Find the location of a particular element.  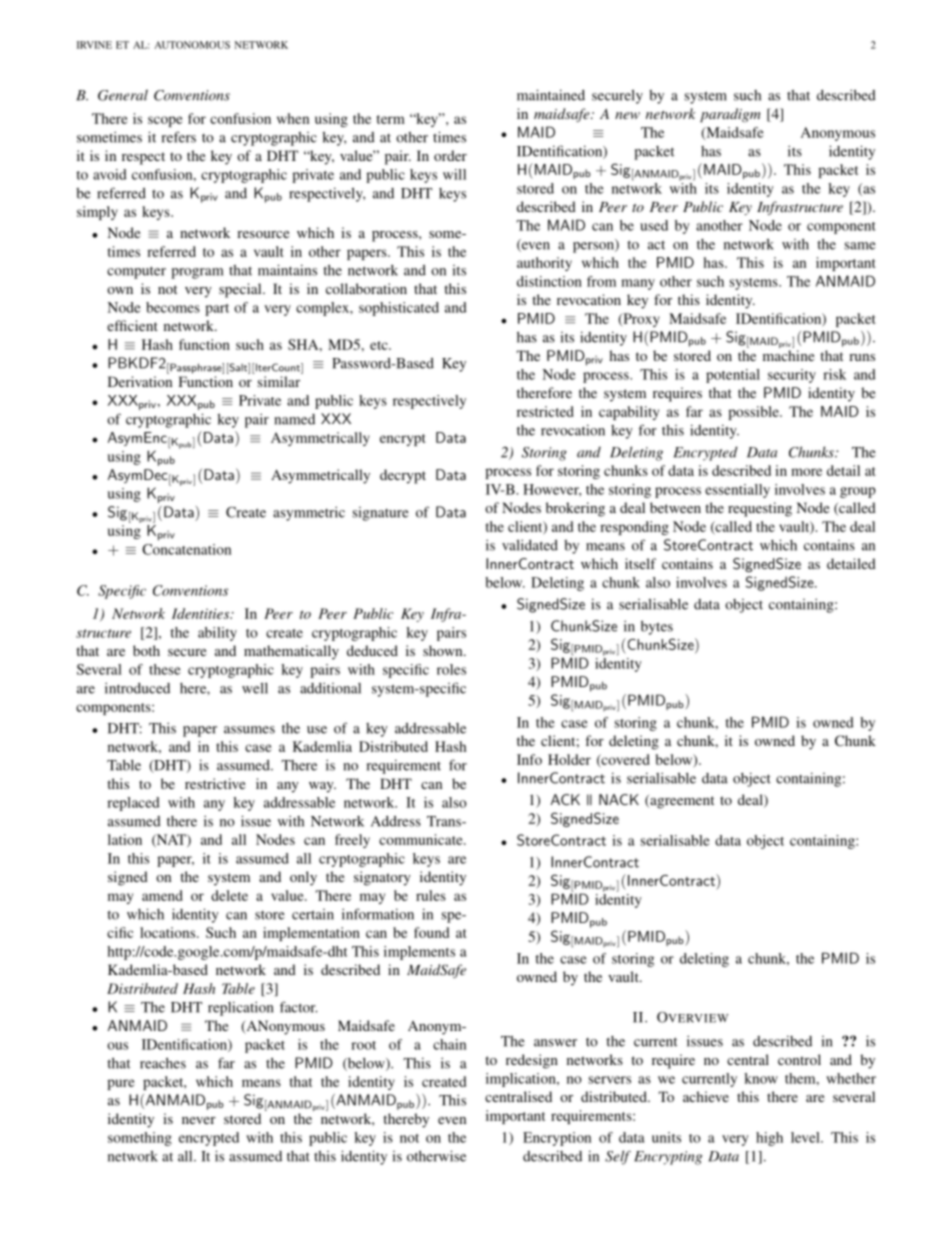

paradigm is located at coordinates (730, 115).
